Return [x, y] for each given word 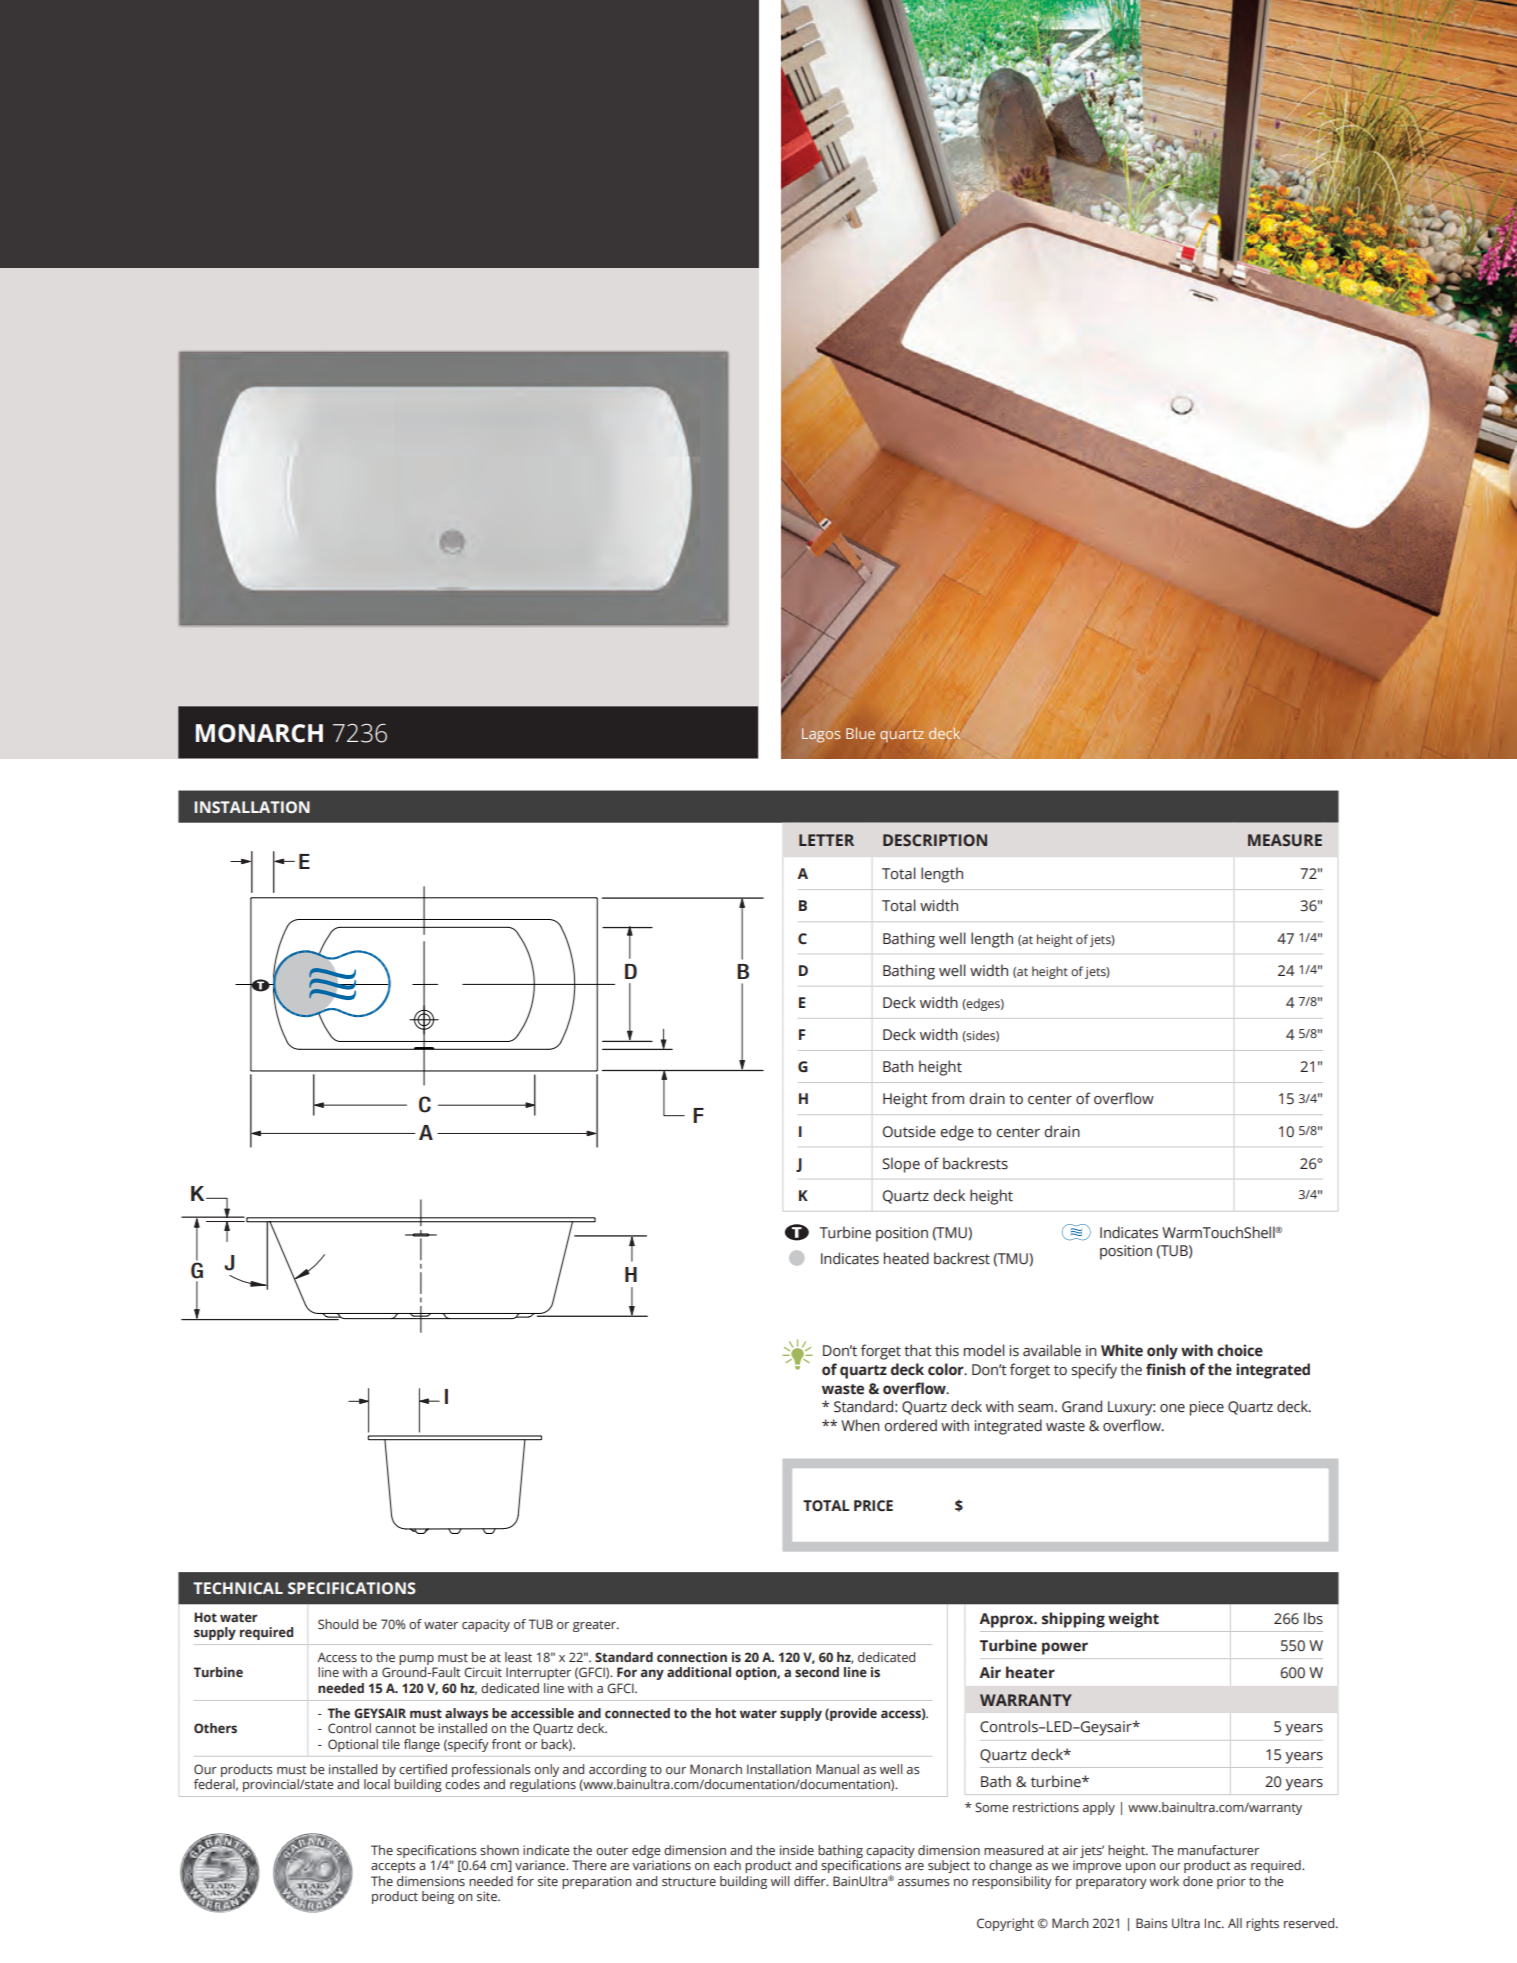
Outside [909, 1131]
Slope [901, 1165]
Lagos [821, 735]
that [918, 1350]
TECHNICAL [238, 1588]
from [947, 1098]
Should [338, 1624]
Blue [860, 733]
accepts [393, 1867]
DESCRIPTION [935, 840]
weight [1133, 1620]
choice [1240, 1350]
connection [692, 1657]
